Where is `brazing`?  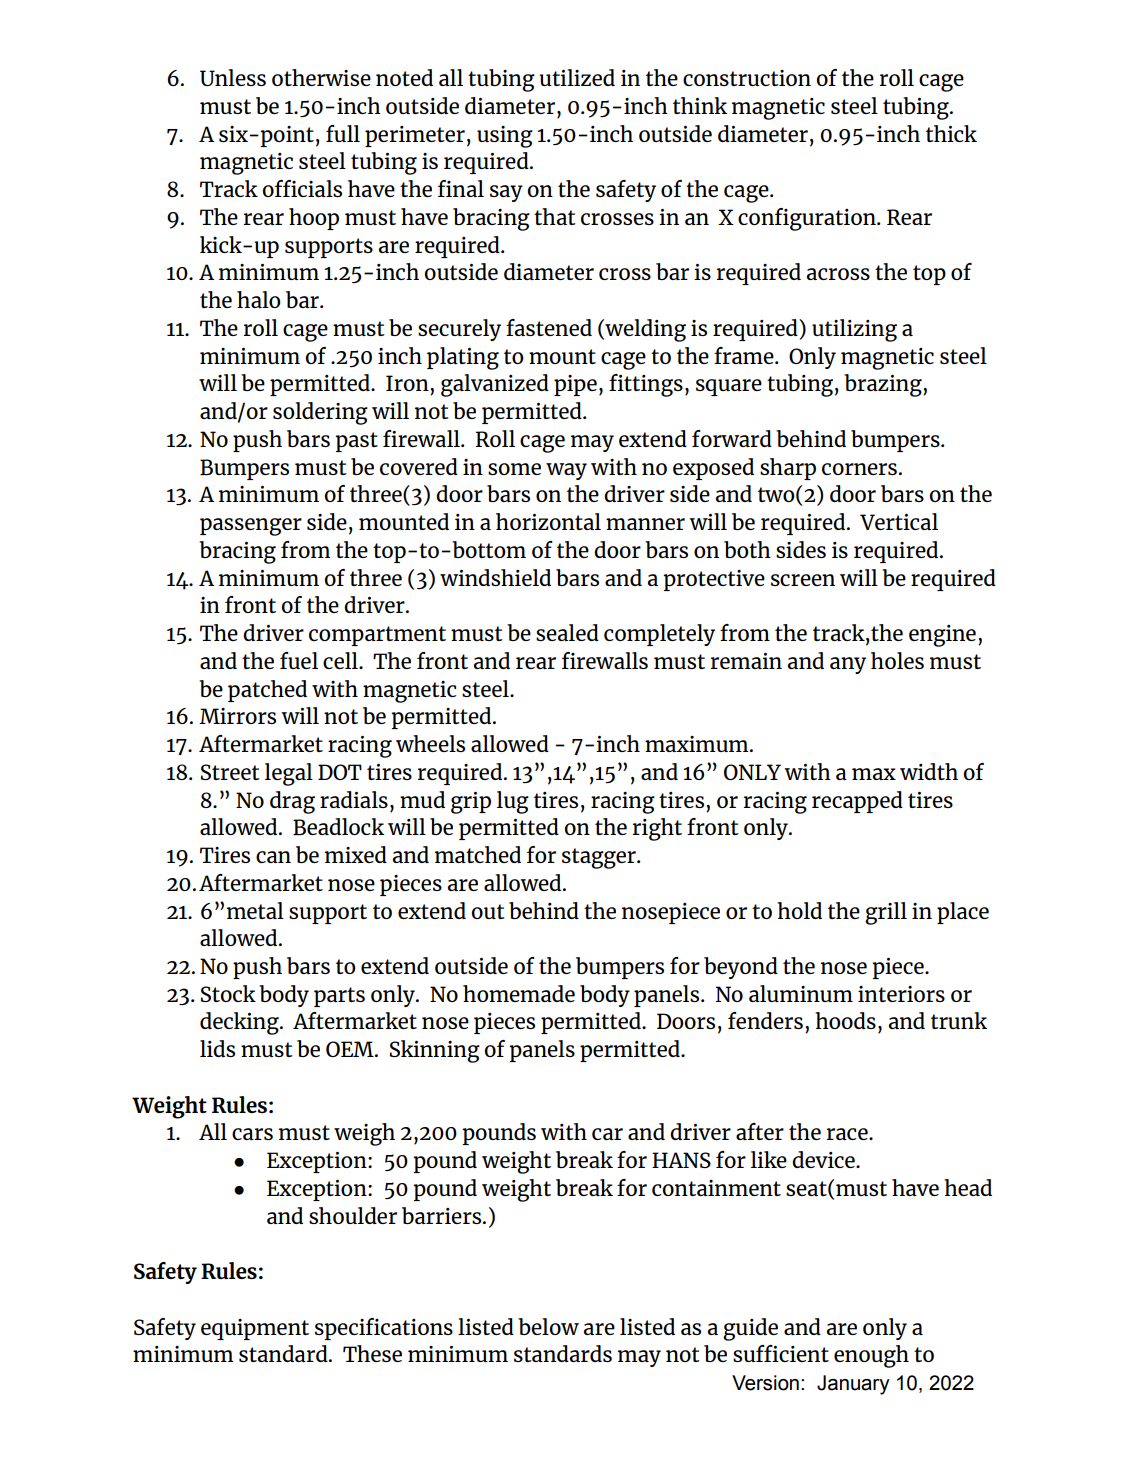
brazing is located at coordinates (884, 385).
